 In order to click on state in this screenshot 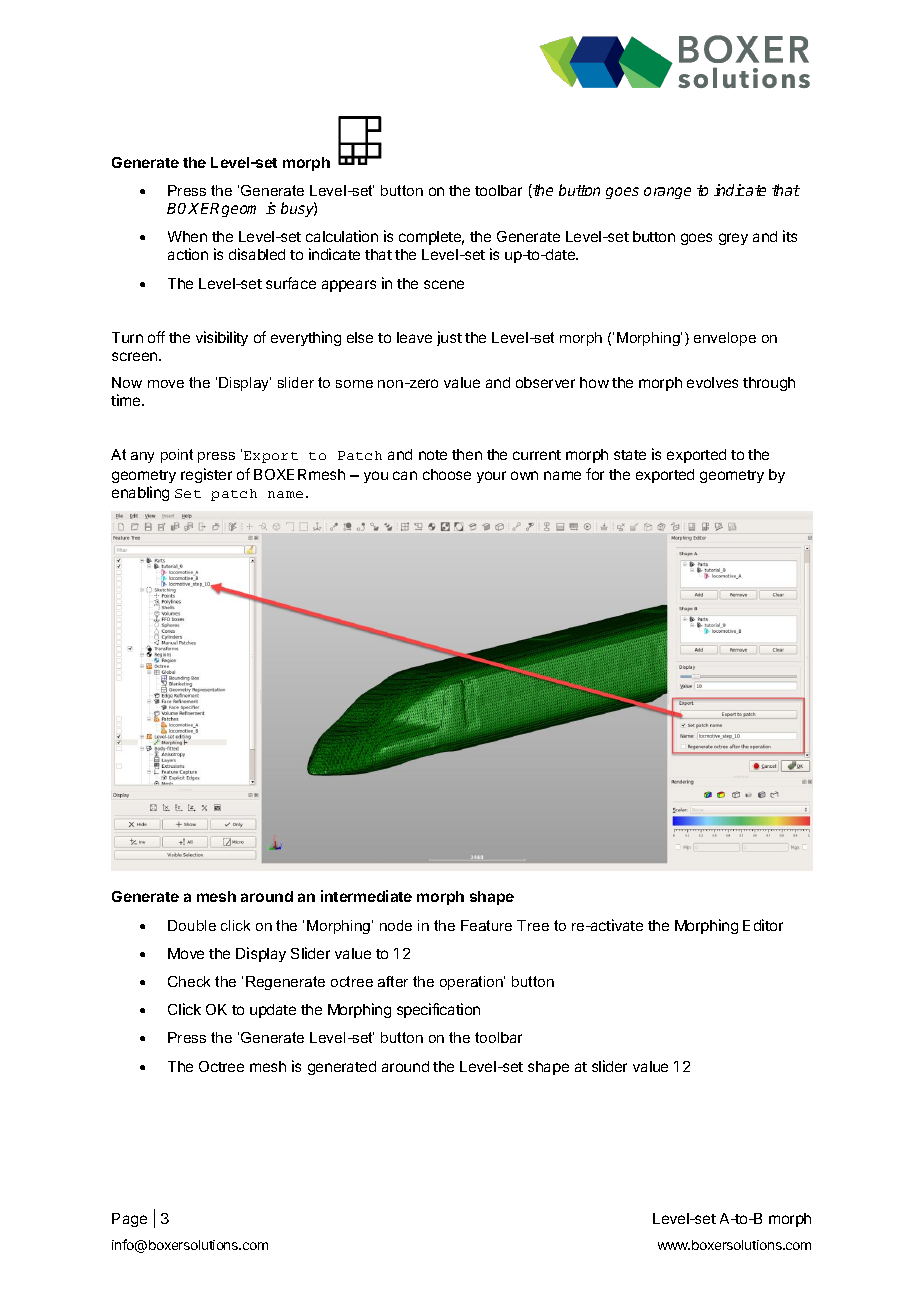, I will do `click(630, 455)`.
